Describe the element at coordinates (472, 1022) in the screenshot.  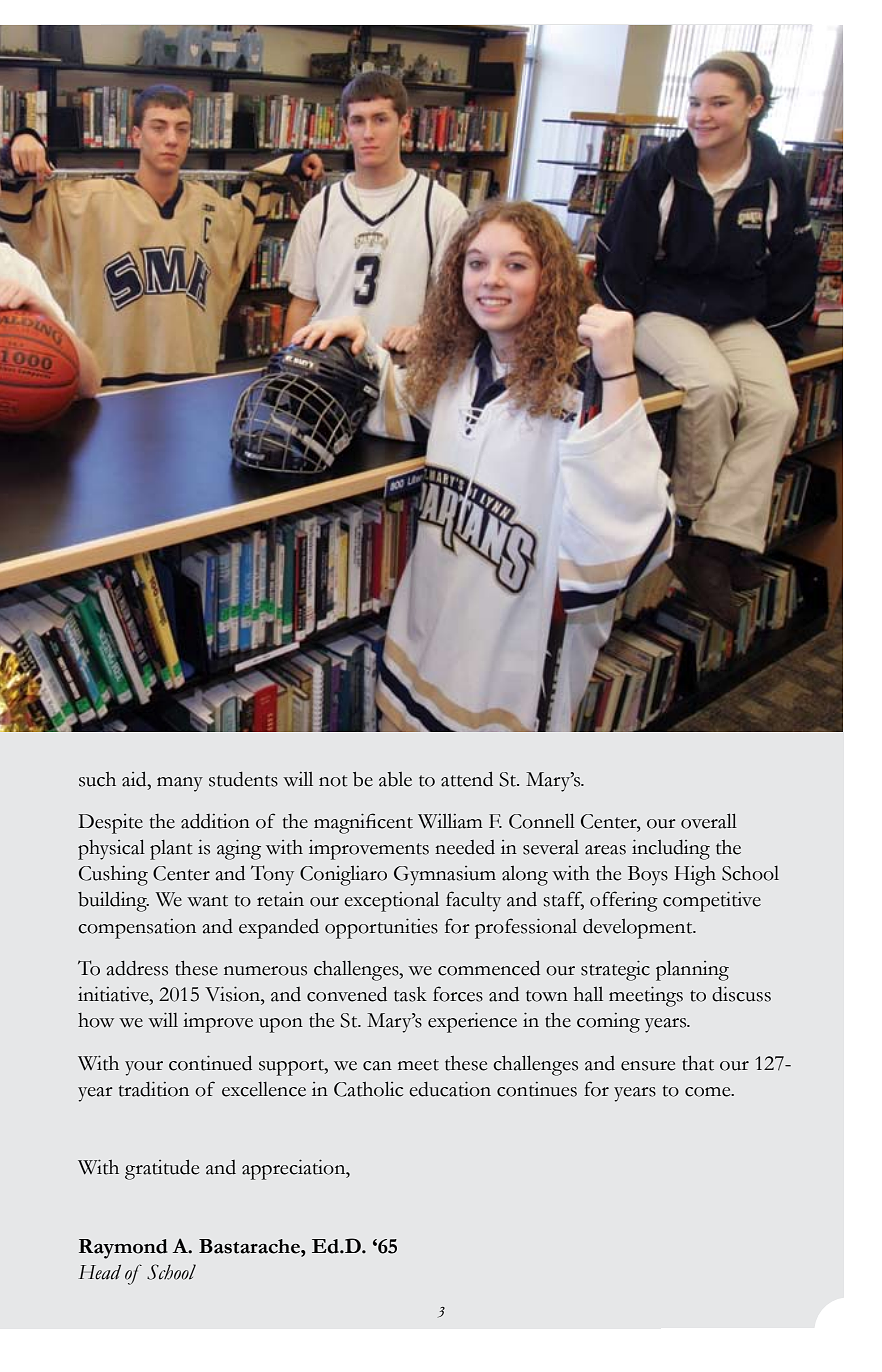
I see `experience` at that location.
